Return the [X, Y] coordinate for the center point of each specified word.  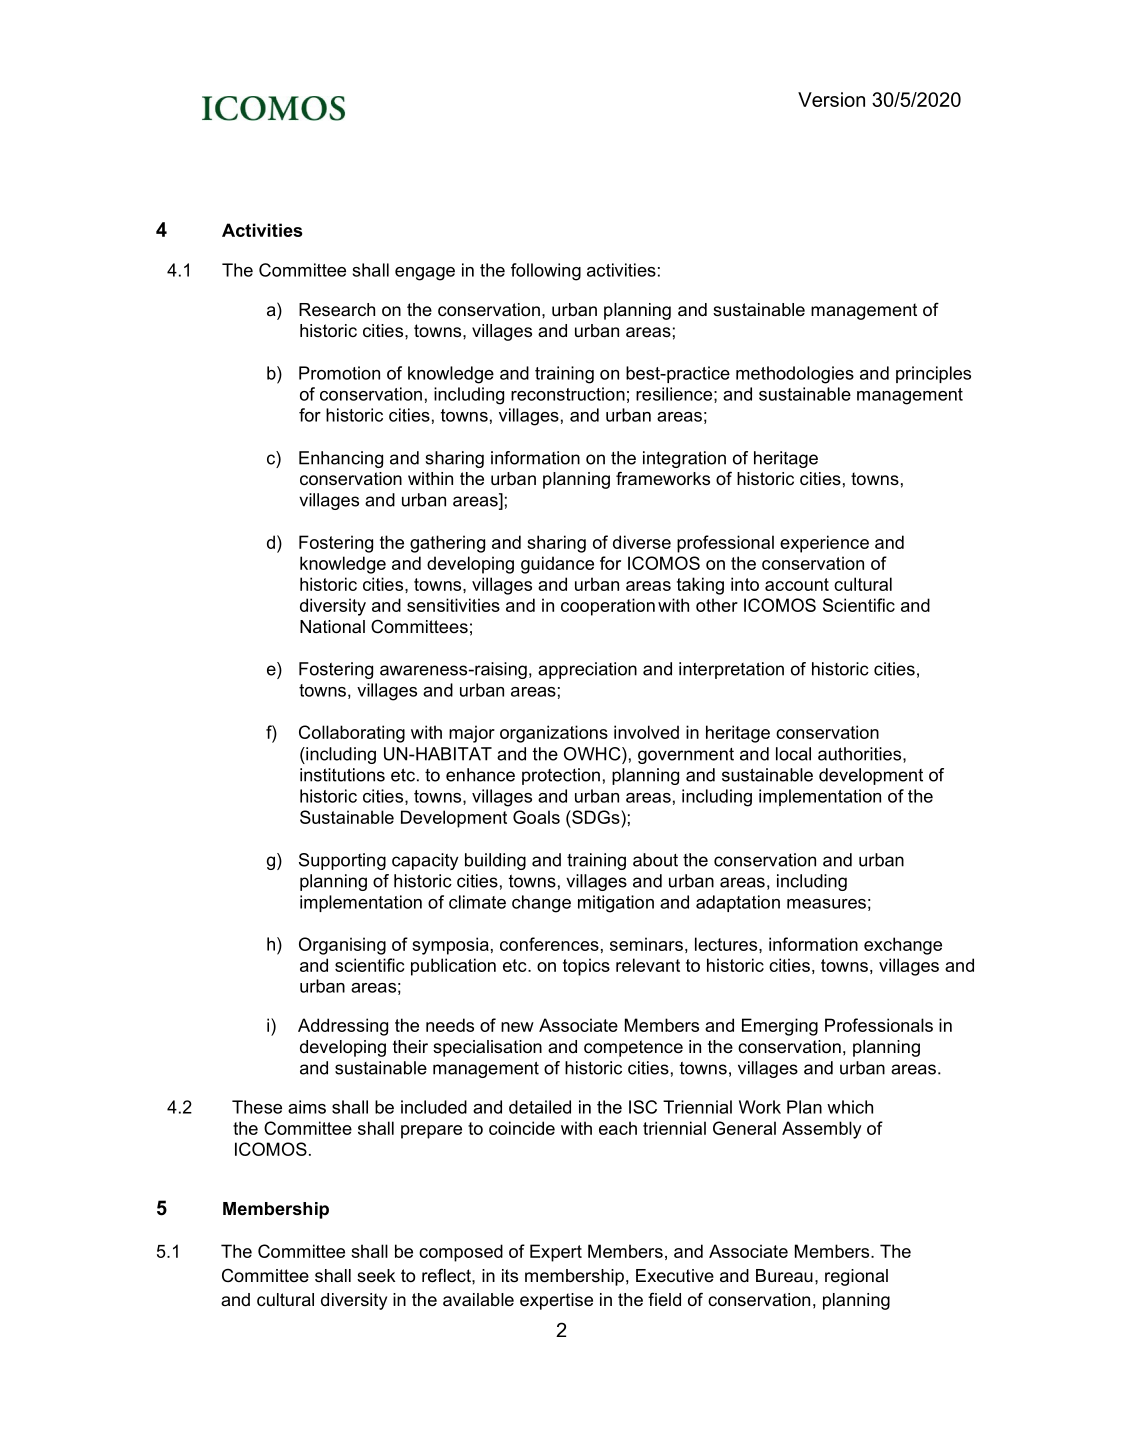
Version [831, 99]
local [793, 754]
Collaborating [352, 734]
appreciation [587, 670]
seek [376, 1276]
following [546, 272]
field [664, 1299]
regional [856, 1277]
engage [425, 274]
